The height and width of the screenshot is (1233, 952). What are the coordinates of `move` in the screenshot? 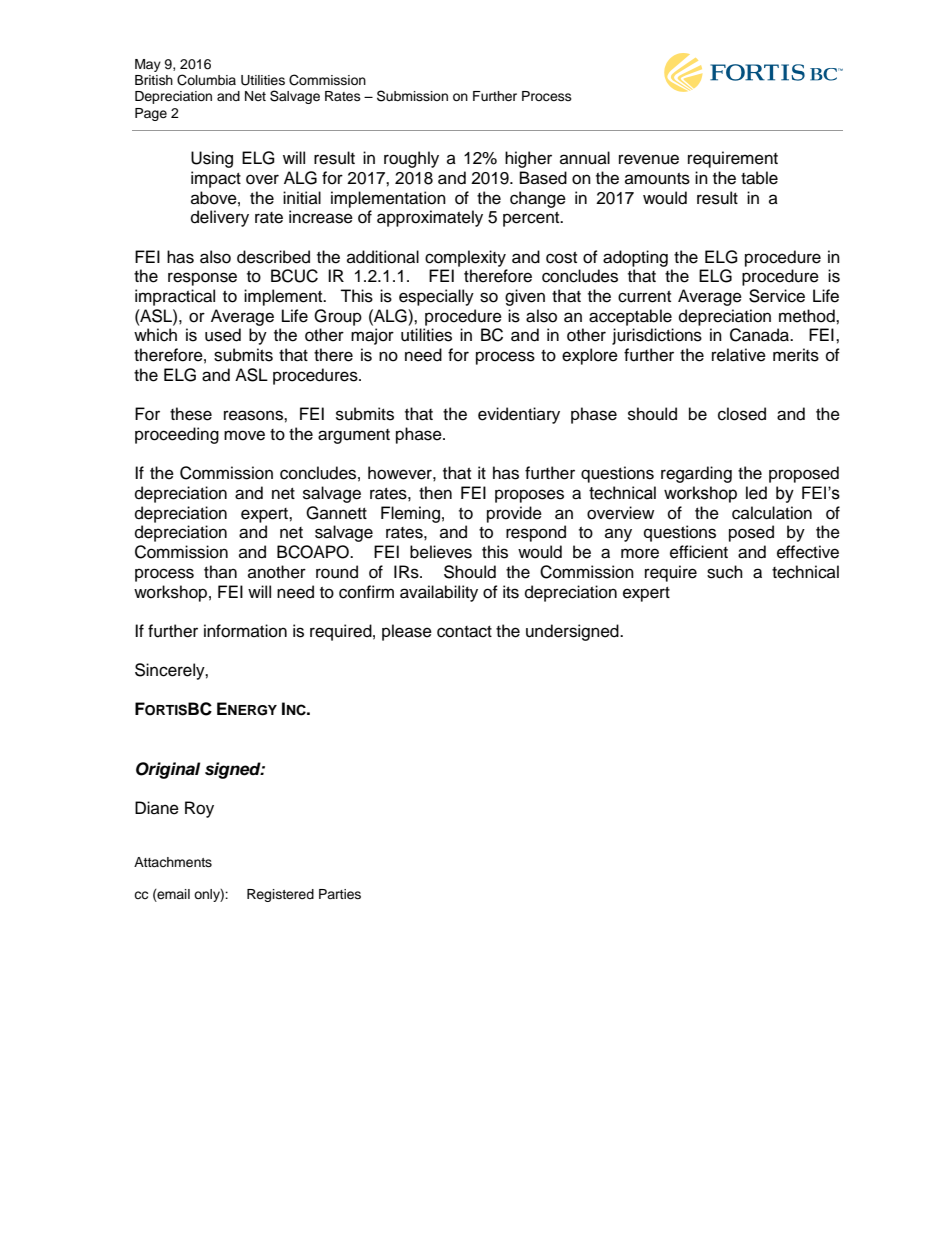 It's located at (244, 435).
